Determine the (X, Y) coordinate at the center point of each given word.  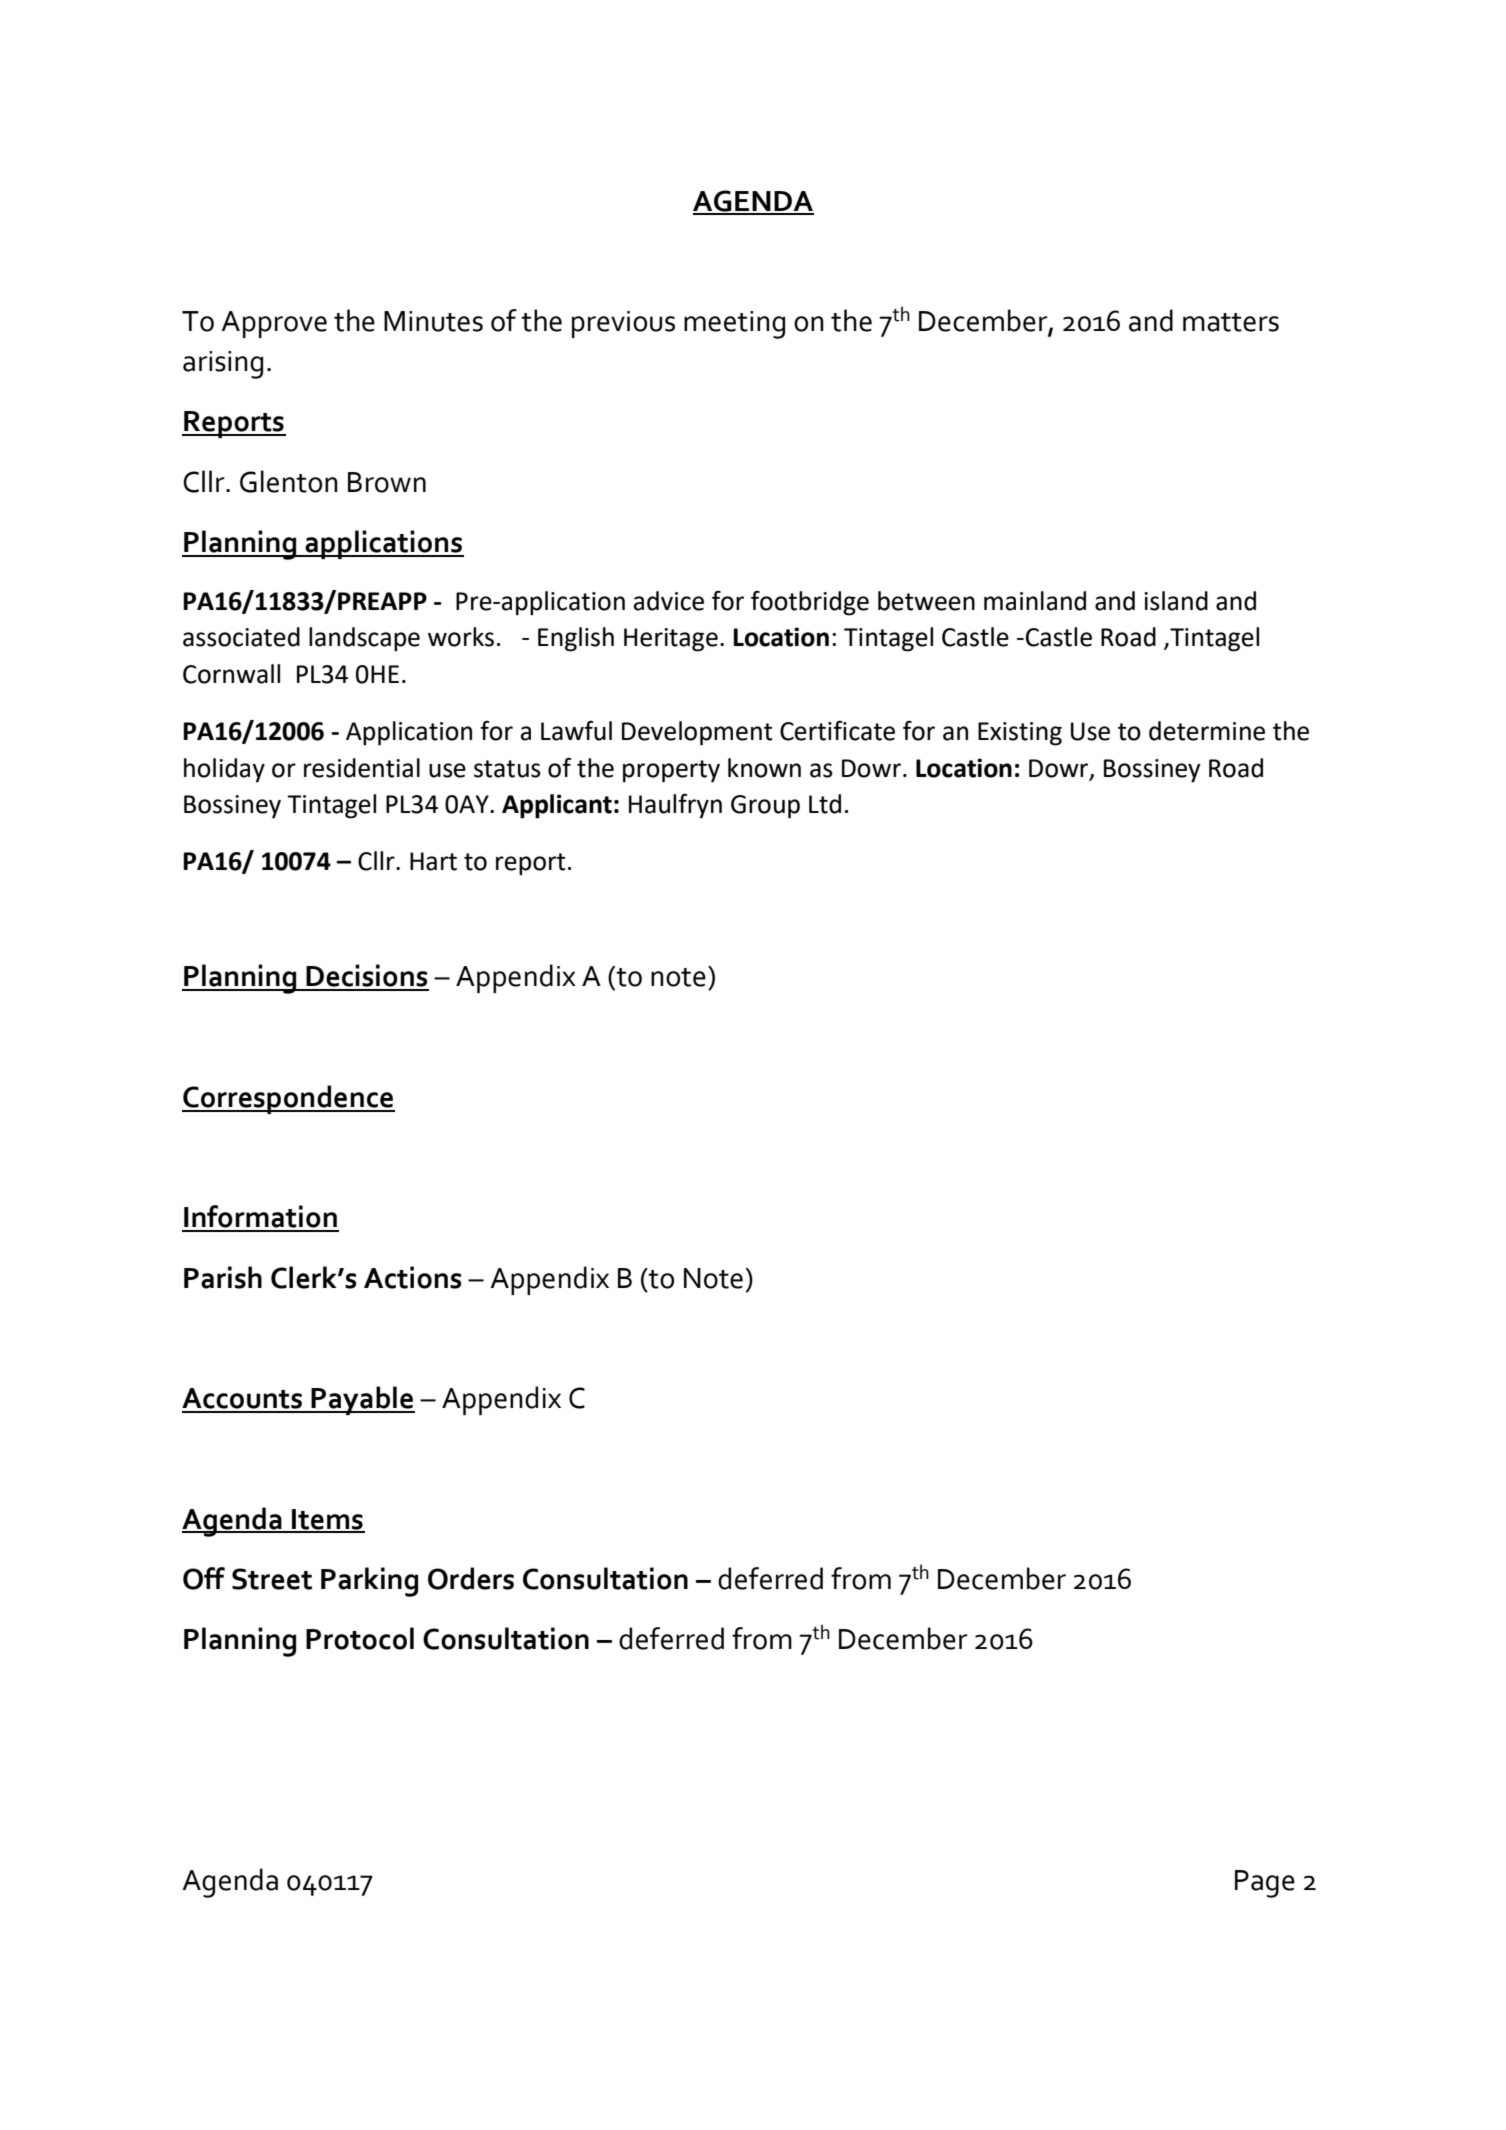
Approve (274, 324)
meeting (734, 325)
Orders (471, 1578)
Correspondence (288, 1099)
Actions (412, 1277)
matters (1231, 322)
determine (1207, 731)
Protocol (360, 1638)
